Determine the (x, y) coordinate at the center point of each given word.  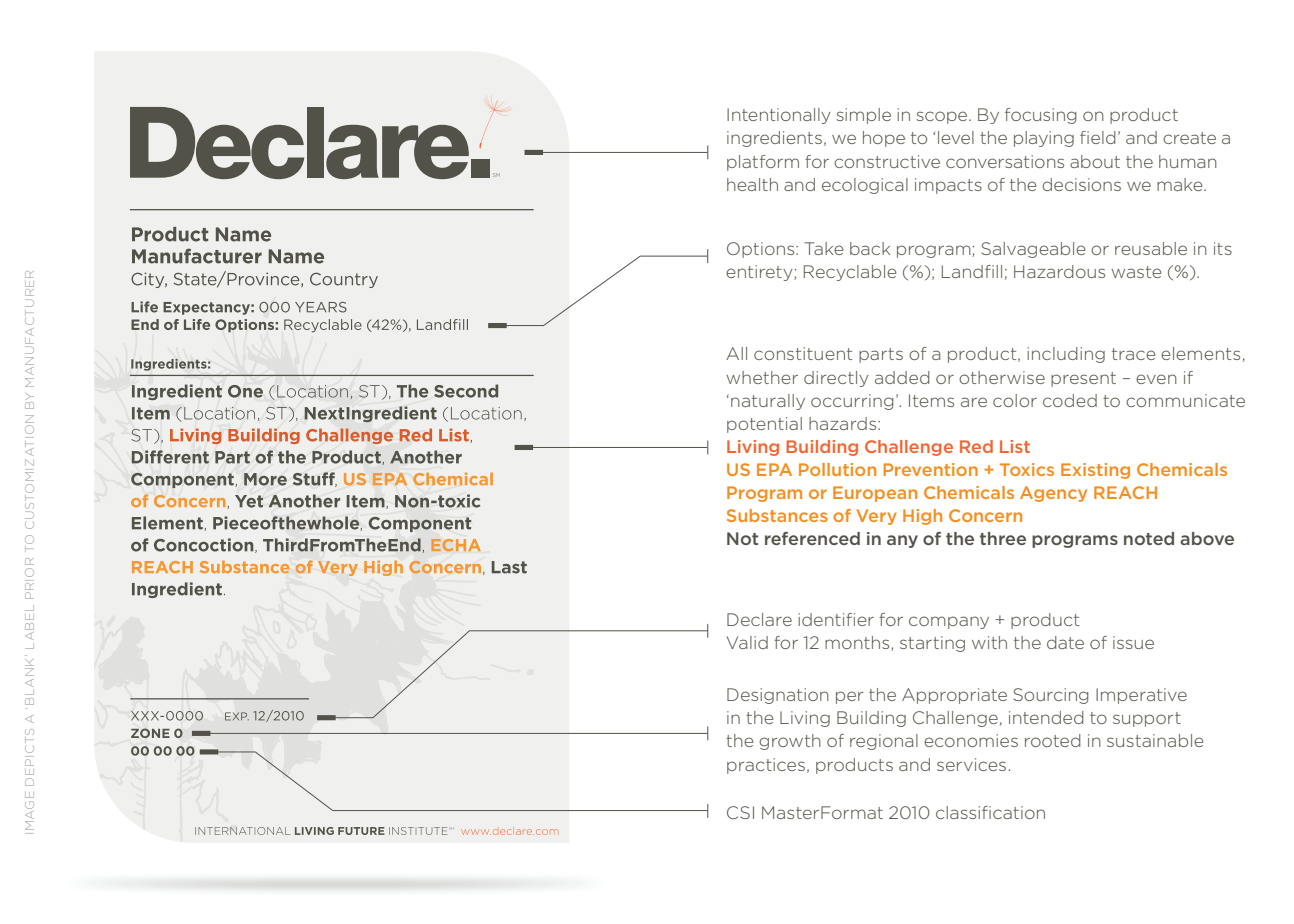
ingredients (774, 139)
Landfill (972, 271)
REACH (1125, 492)
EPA (774, 469)
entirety (760, 273)
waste (1136, 272)
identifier (836, 619)
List (1015, 446)
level (956, 137)
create (1189, 138)
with (989, 642)
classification (990, 812)
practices (766, 766)
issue (1133, 642)
